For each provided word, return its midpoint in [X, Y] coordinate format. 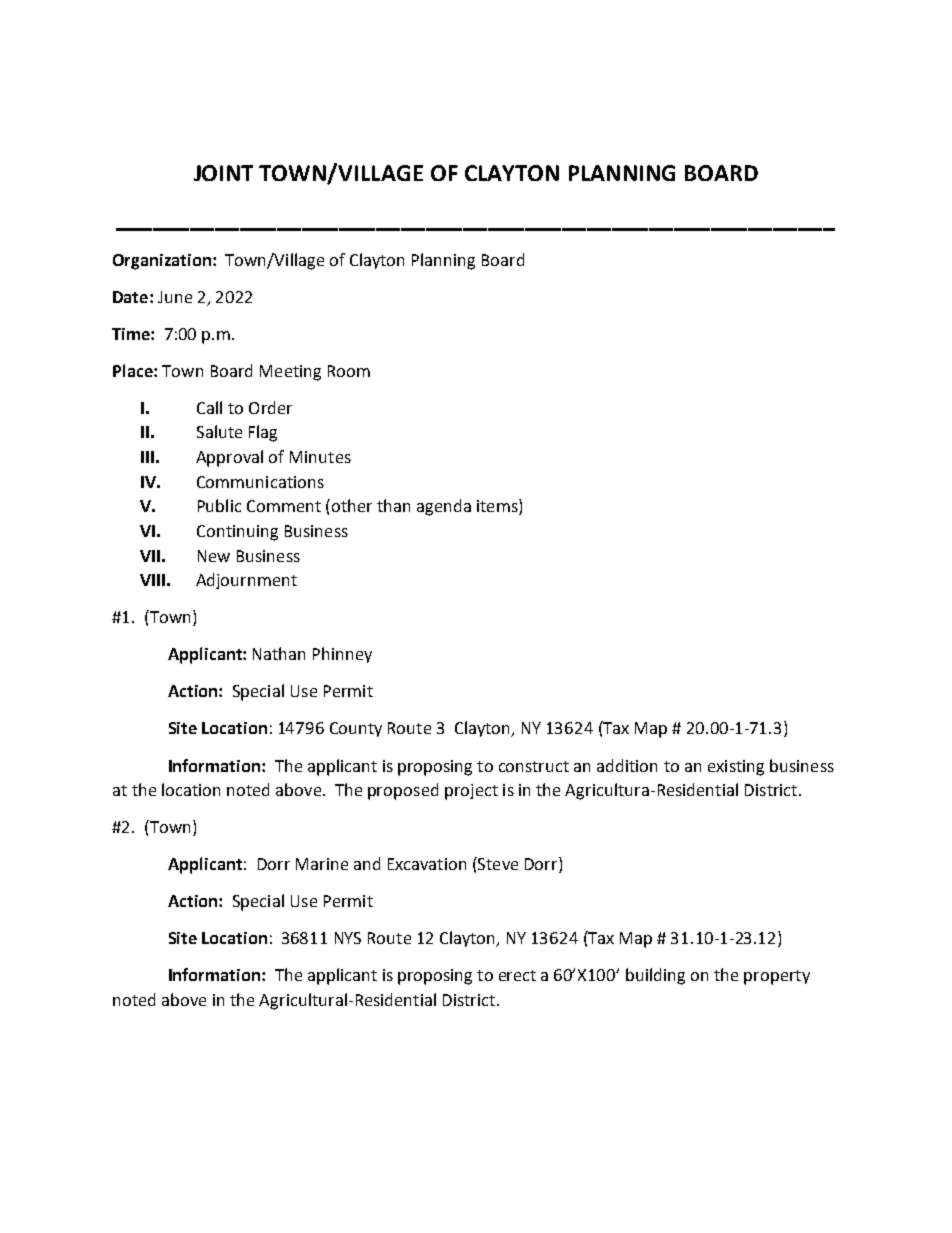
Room [349, 371]
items [498, 507]
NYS [348, 938]
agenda [444, 507]
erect [517, 975]
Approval [229, 458]
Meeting [290, 373]
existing [736, 768]
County [356, 729]
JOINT [223, 173]
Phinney [342, 655]
